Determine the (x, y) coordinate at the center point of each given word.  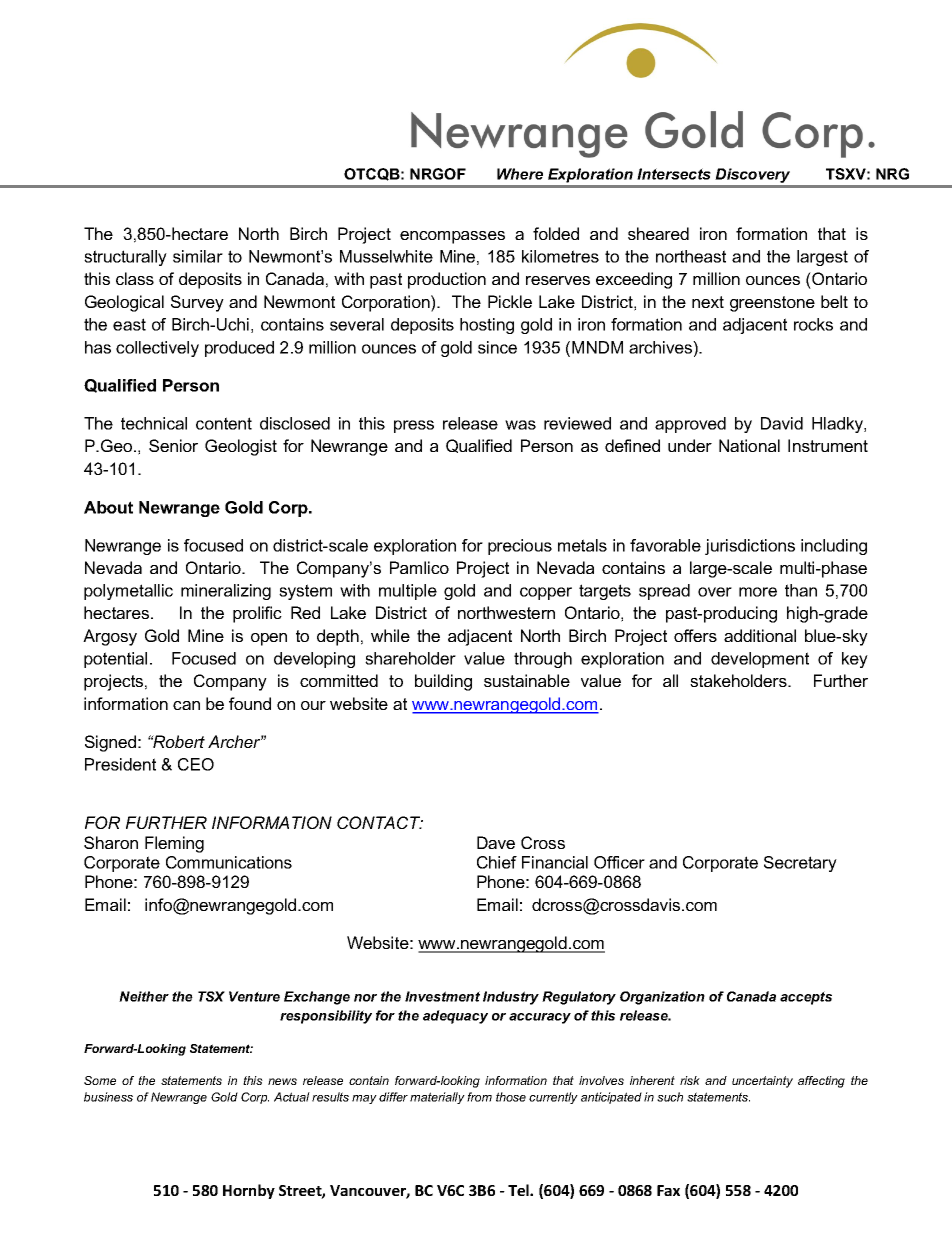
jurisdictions (750, 547)
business (108, 1097)
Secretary (800, 864)
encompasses (452, 237)
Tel (519, 1190)
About (108, 507)
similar (198, 256)
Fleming (174, 844)
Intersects (674, 174)
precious (520, 547)
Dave (496, 842)
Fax (668, 1190)
